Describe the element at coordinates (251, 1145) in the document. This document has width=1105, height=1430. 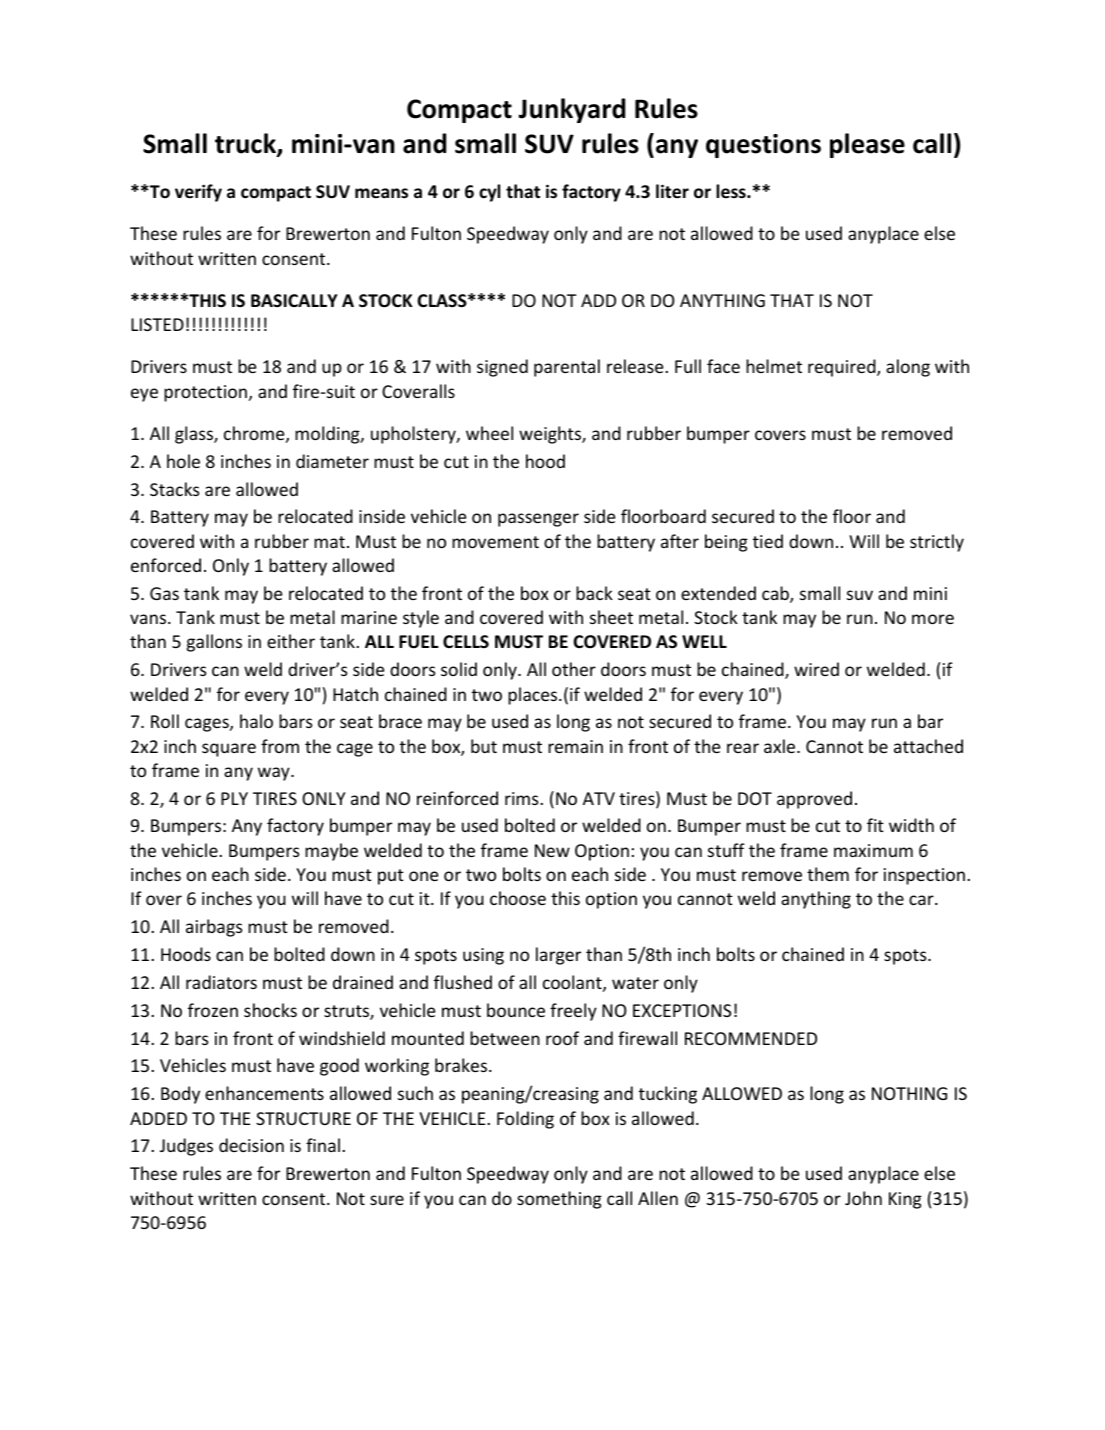
I see `decision` at that location.
